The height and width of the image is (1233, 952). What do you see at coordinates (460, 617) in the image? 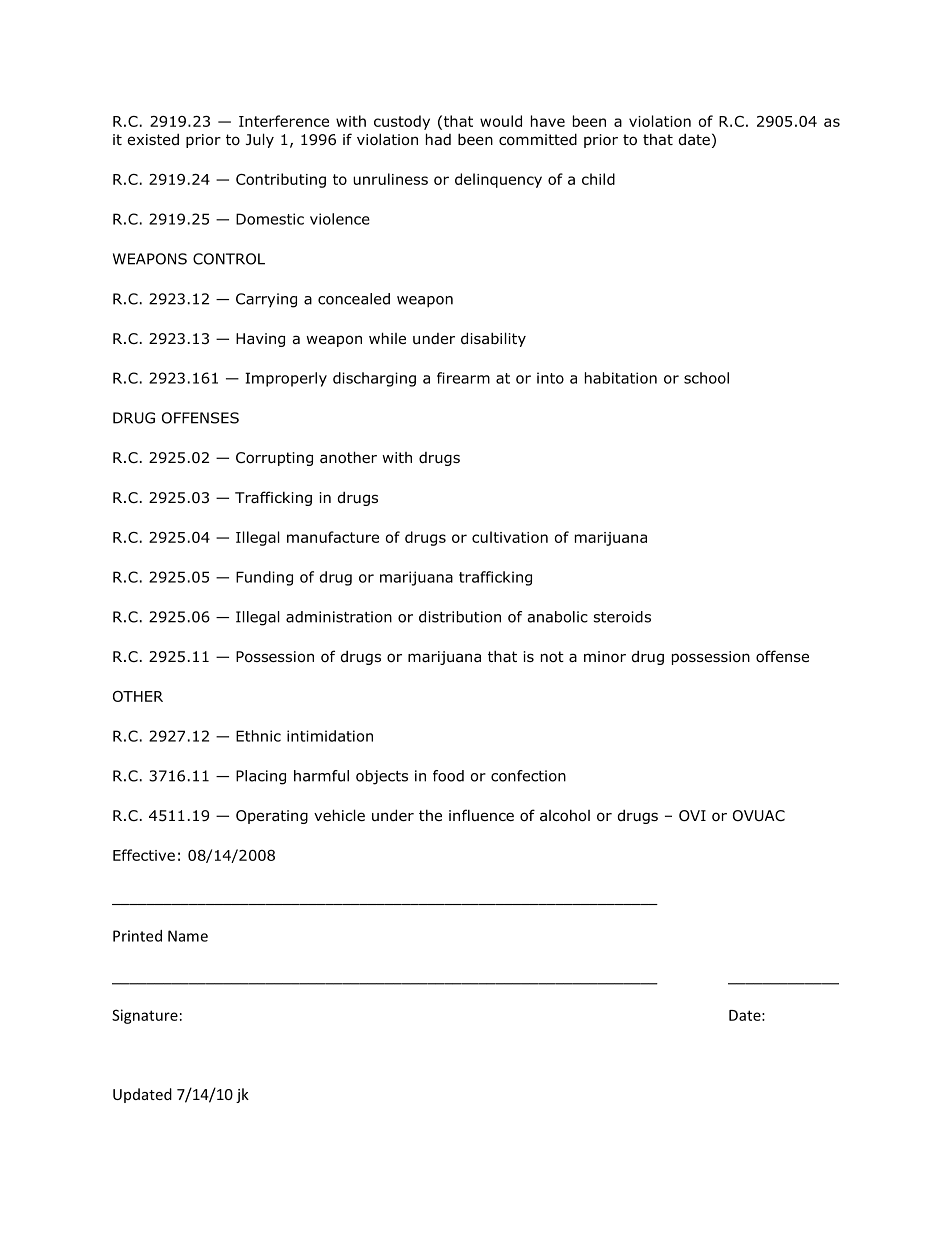
I see `distribution` at bounding box center [460, 617].
